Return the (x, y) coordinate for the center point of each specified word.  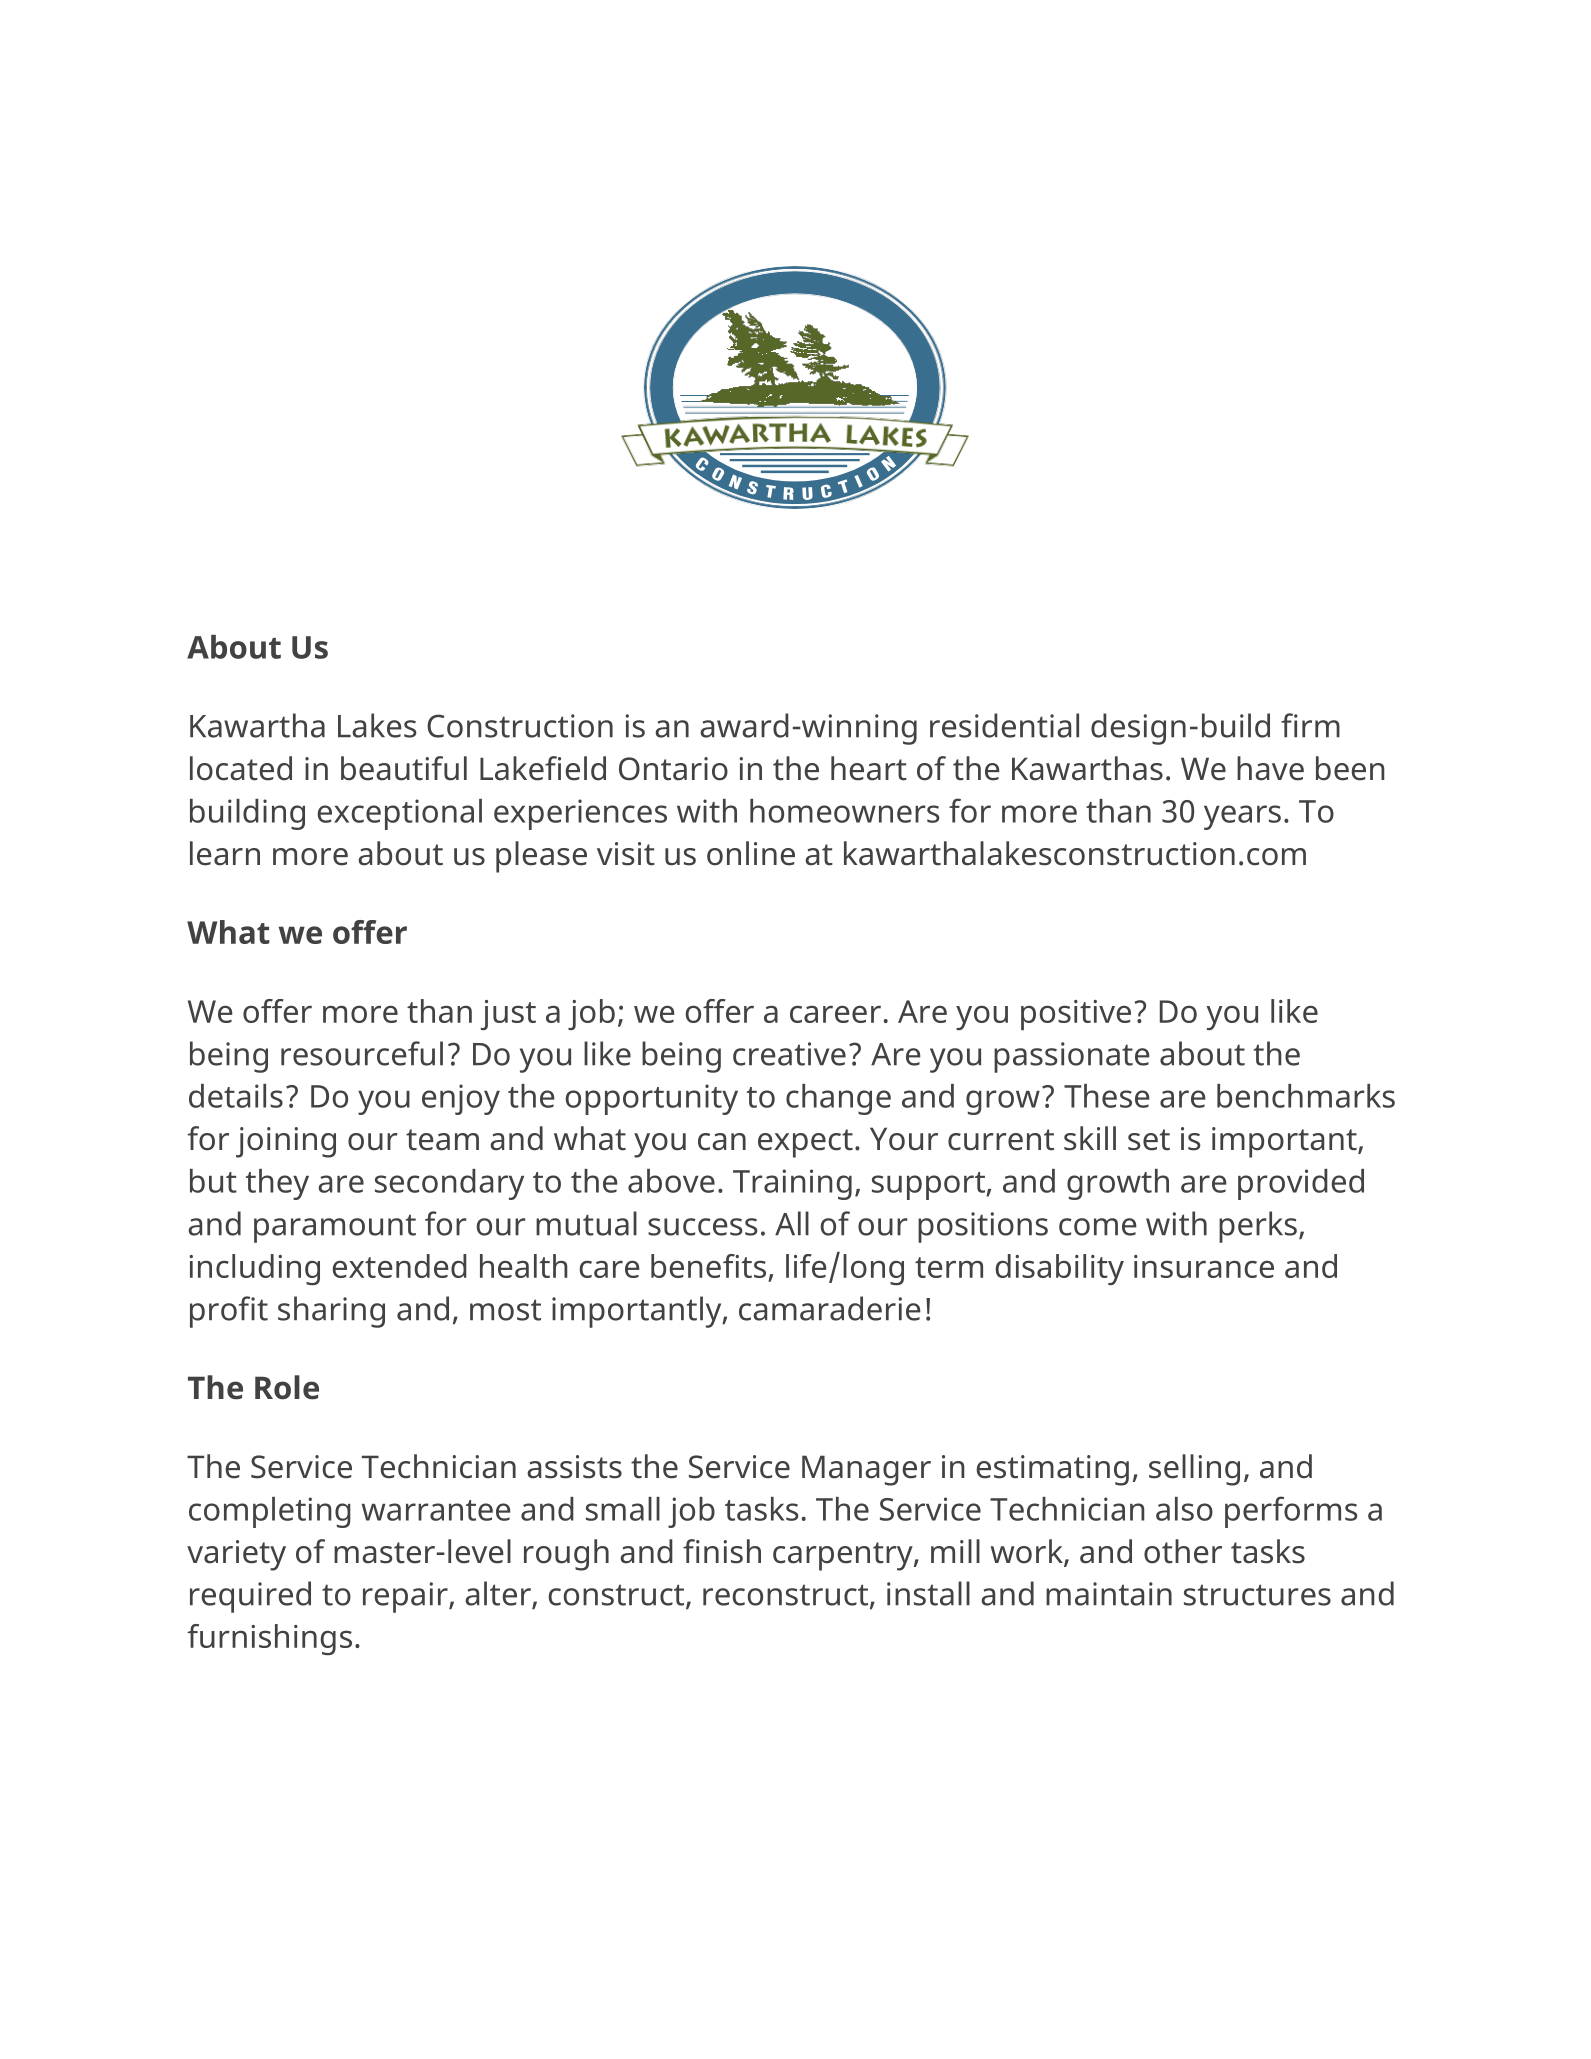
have (1270, 768)
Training (792, 1184)
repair (406, 1597)
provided (1301, 1184)
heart (869, 768)
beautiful (404, 768)
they (277, 1184)
